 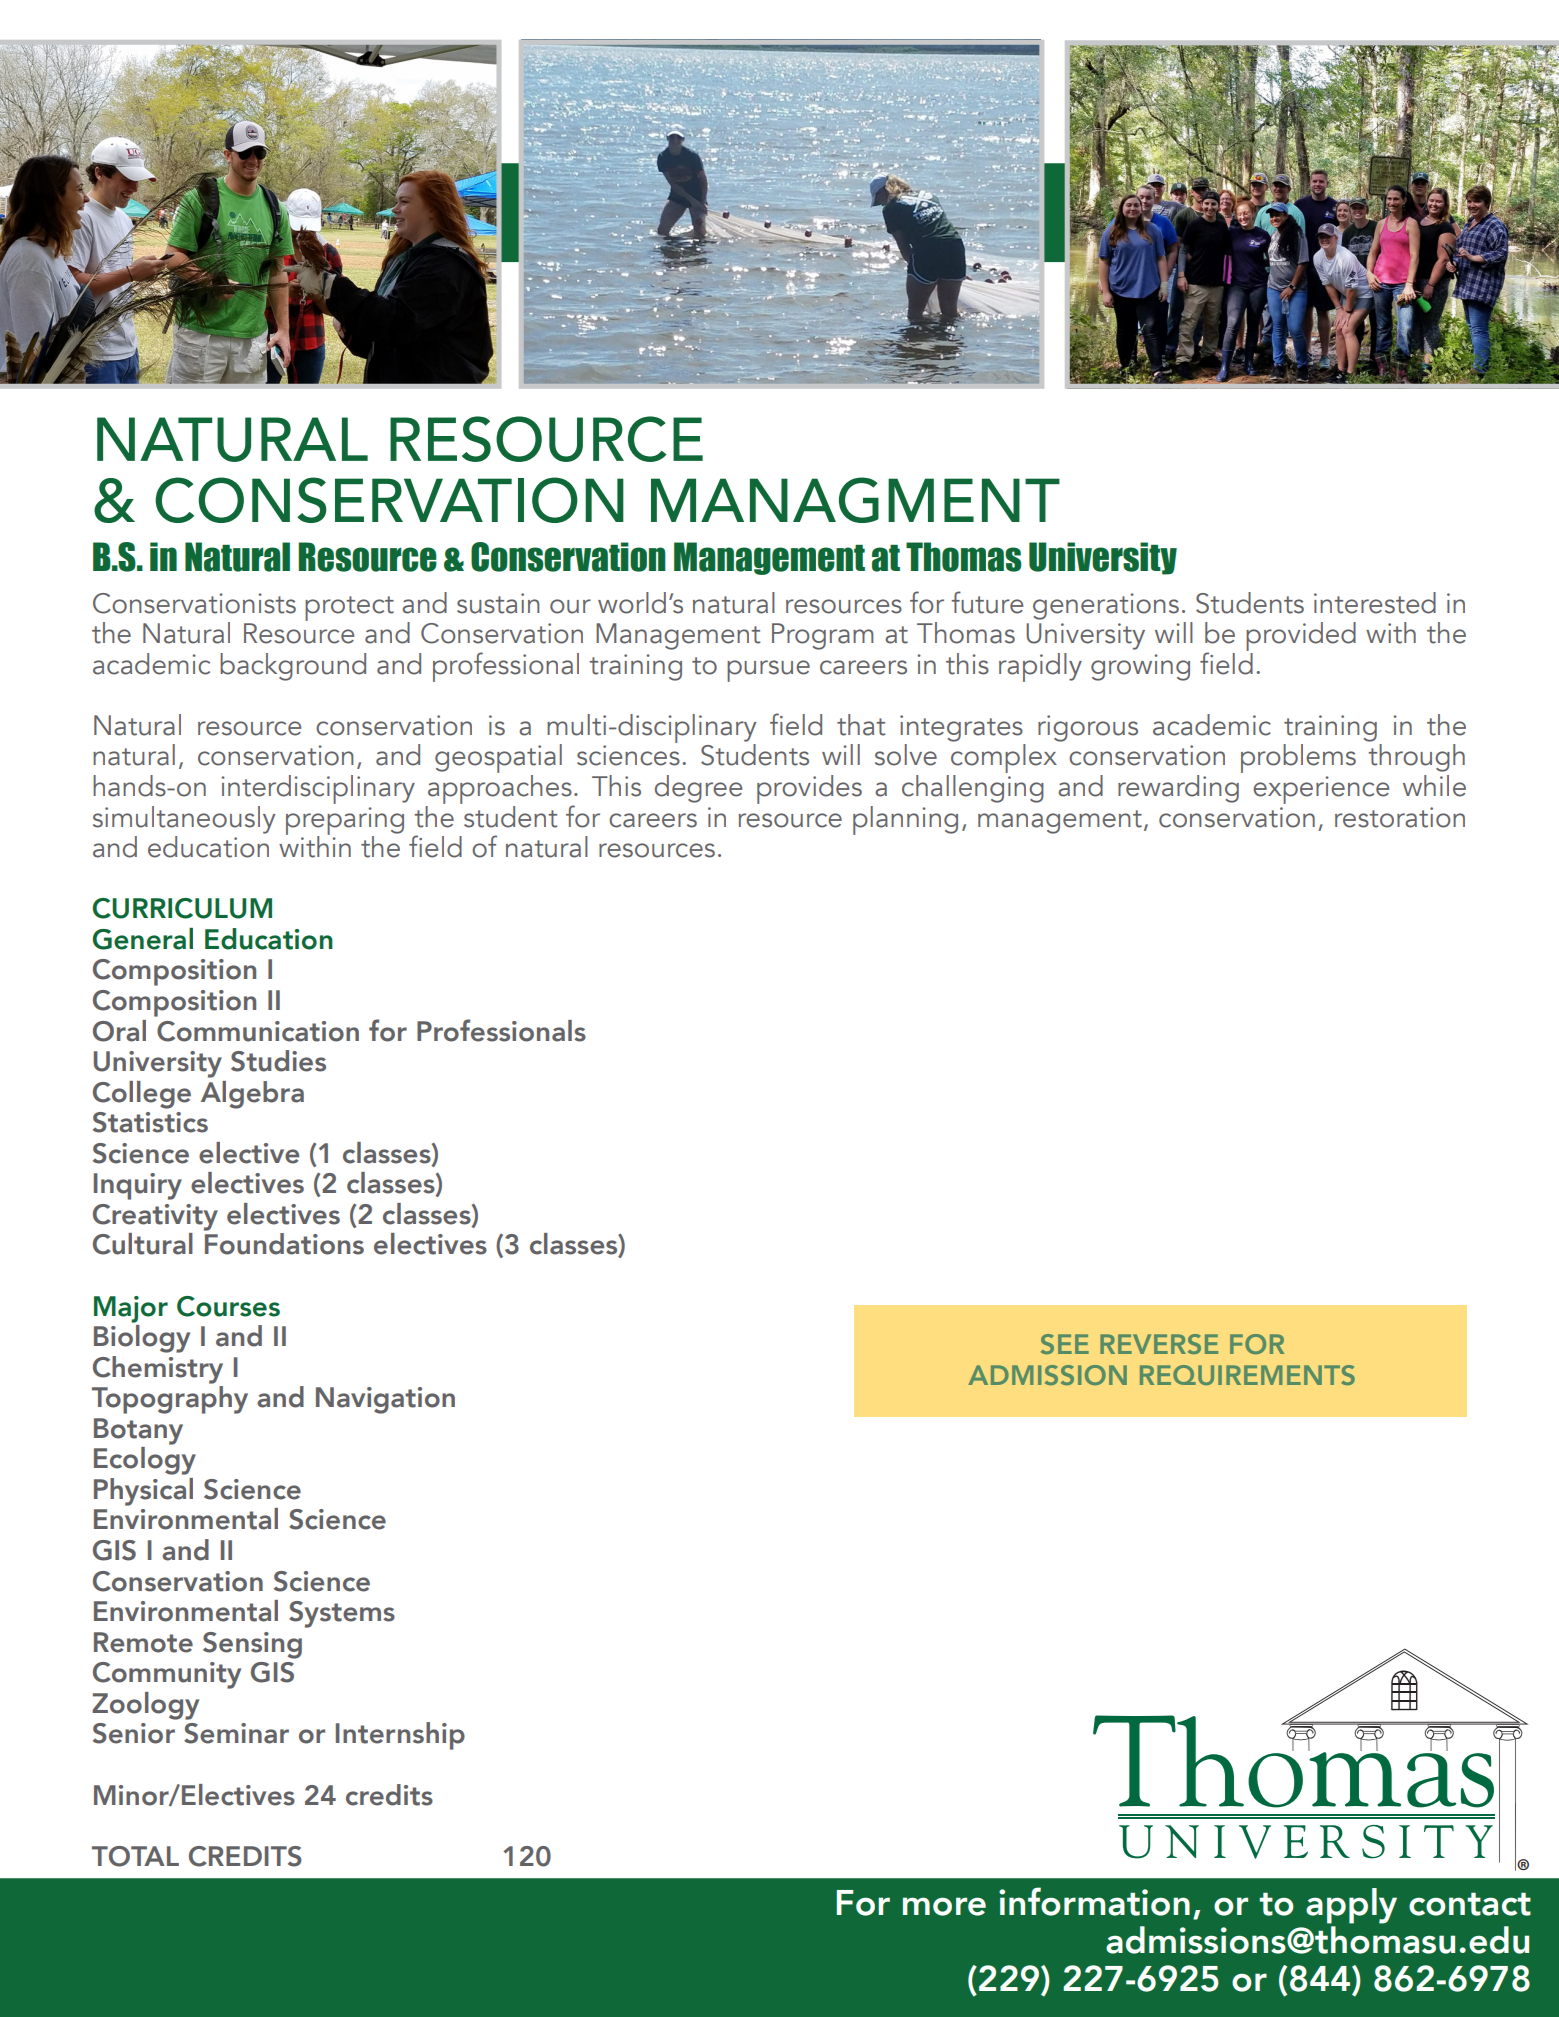 What do you see at coordinates (385, 1400) in the screenshot?
I see `Navigation` at bounding box center [385, 1400].
